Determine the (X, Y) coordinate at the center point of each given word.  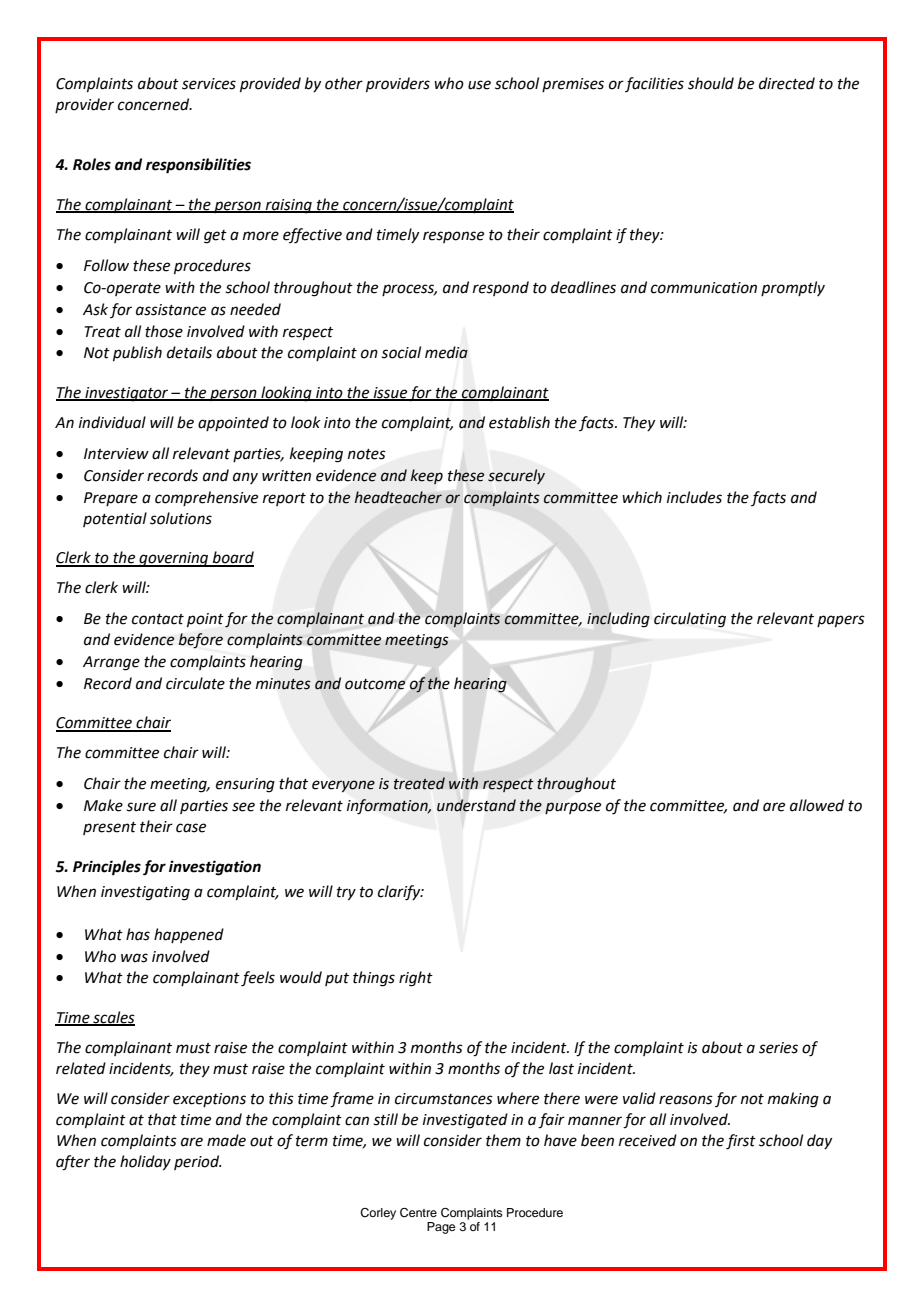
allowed (817, 805)
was (134, 958)
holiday (145, 1163)
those (164, 331)
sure (141, 807)
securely (516, 476)
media (446, 352)
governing (174, 559)
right (416, 979)
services (209, 84)
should (711, 83)
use (479, 85)
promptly (793, 288)
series (778, 1048)
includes (694, 497)
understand (476, 805)
